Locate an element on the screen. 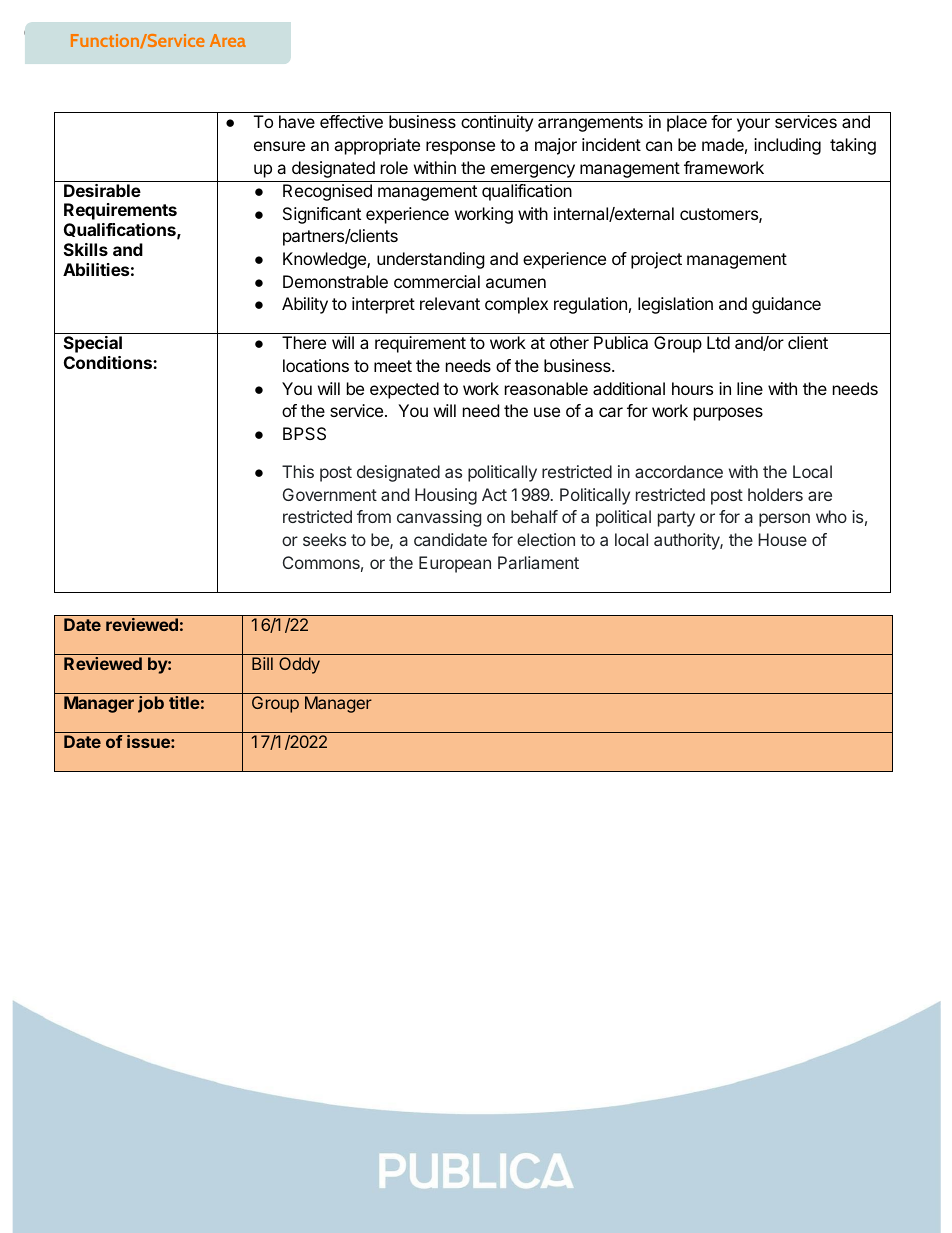 This screenshot has height=1233, width=952. seeks is located at coordinates (324, 539).
